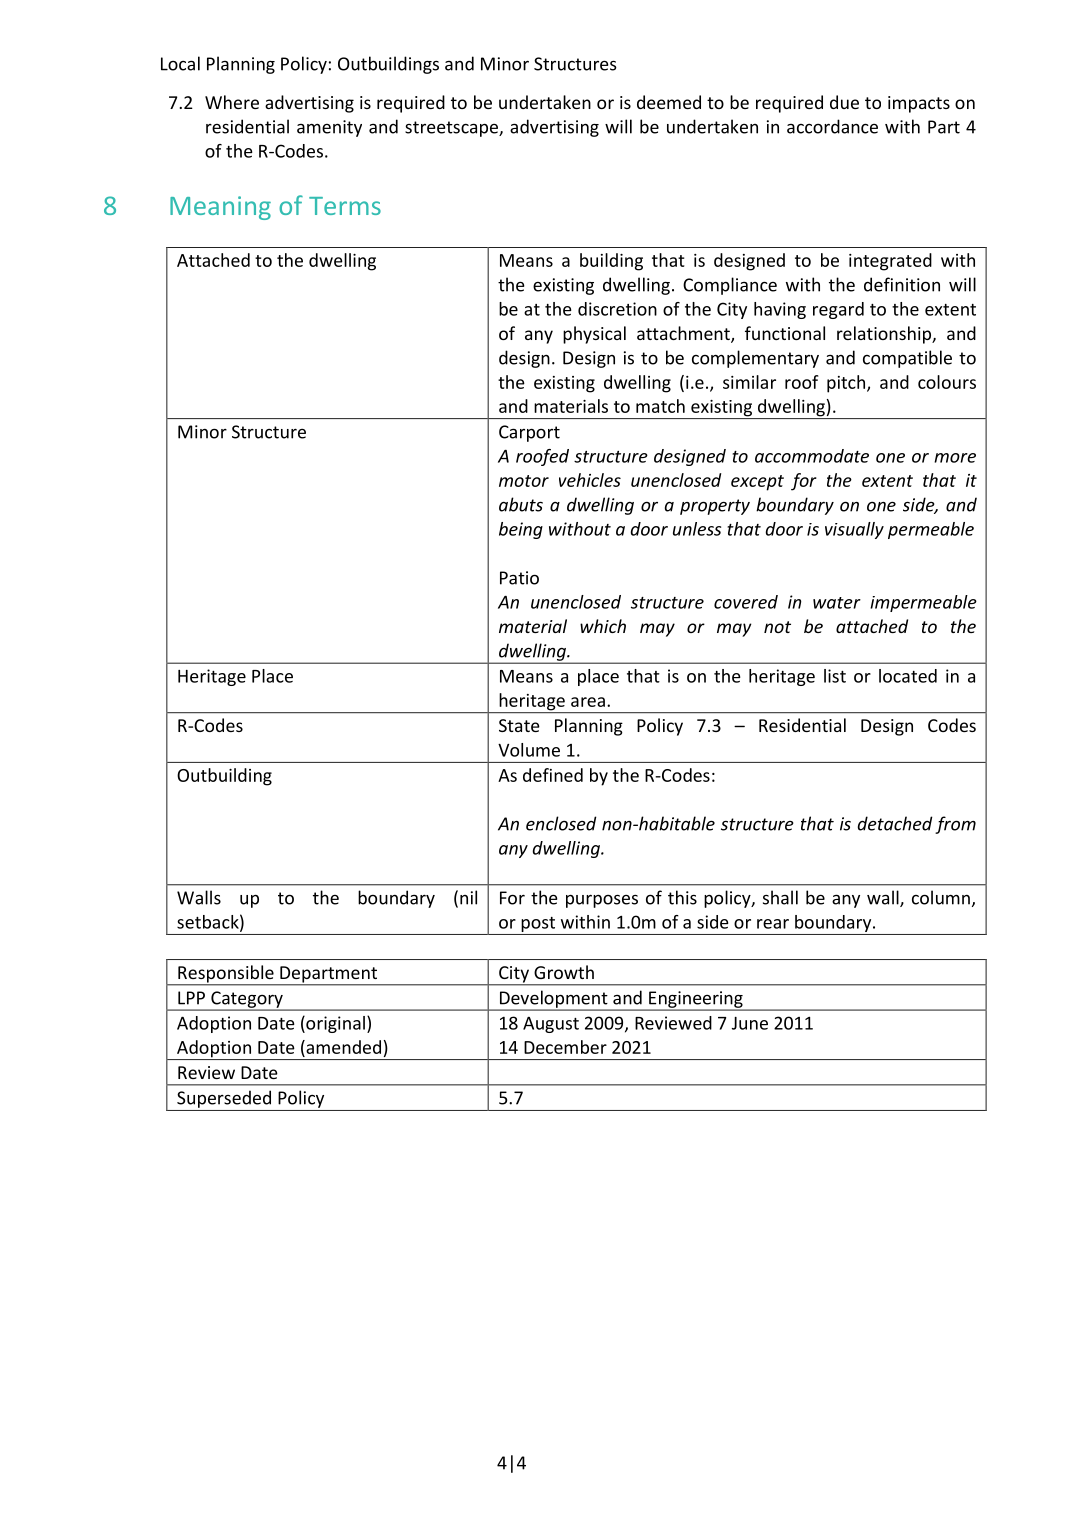 This page has height=1526, width=1079. Describe the element at coordinates (837, 603) in the page. I see `water` at that location.
